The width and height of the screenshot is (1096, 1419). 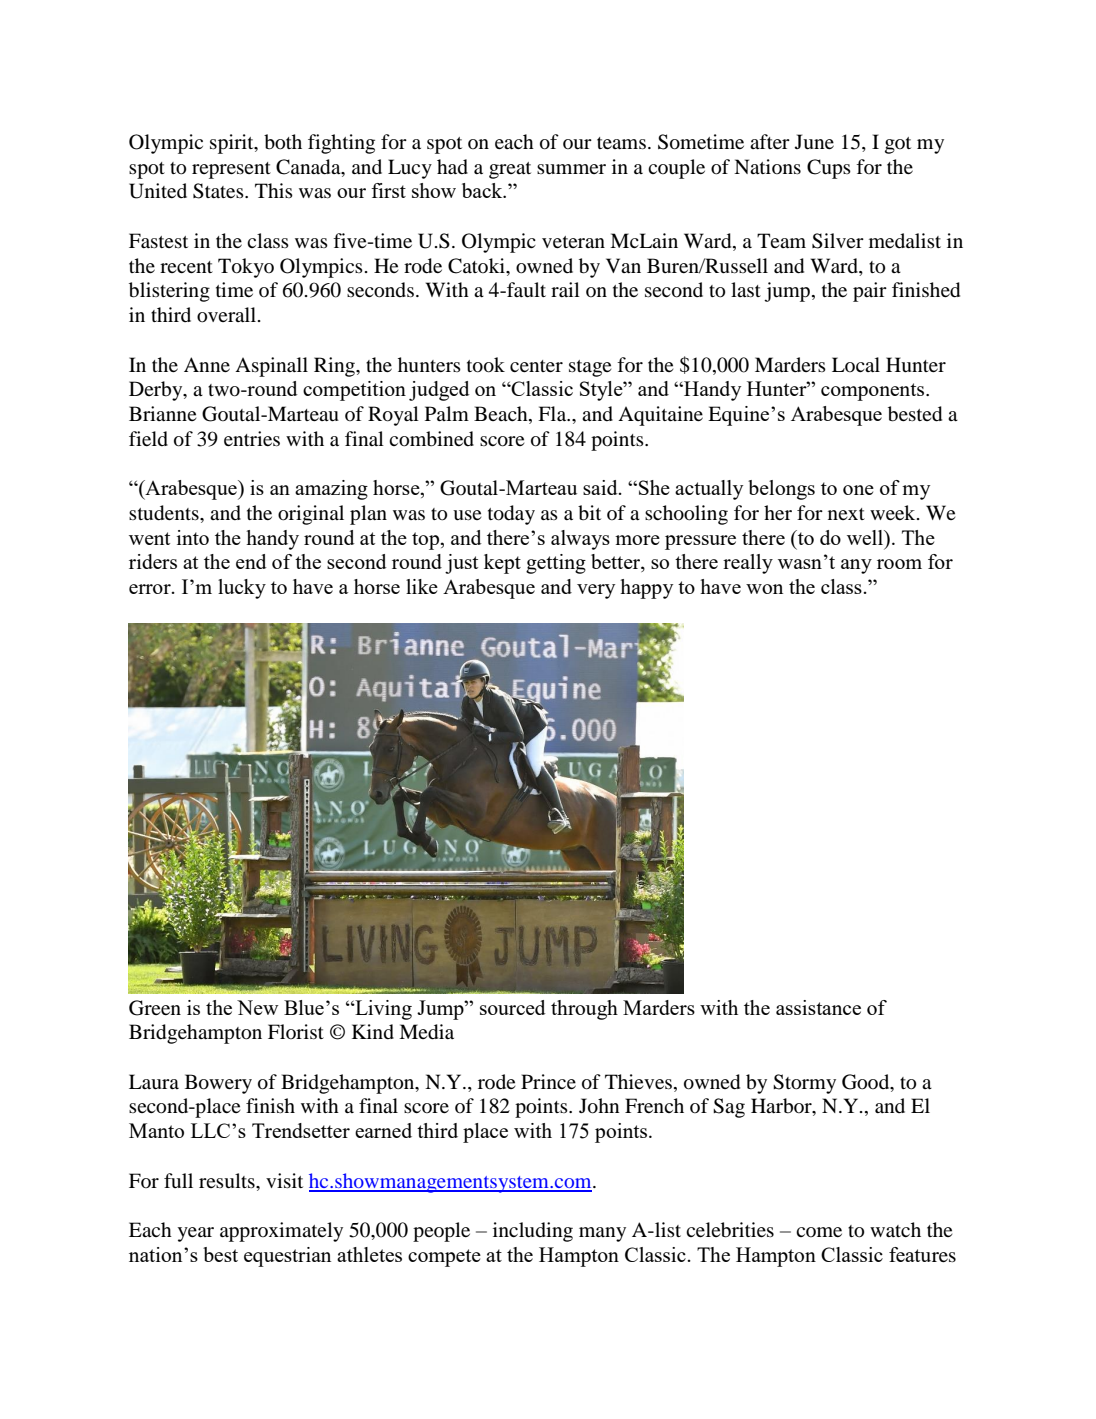 I want to click on today, so click(x=511, y=515).
